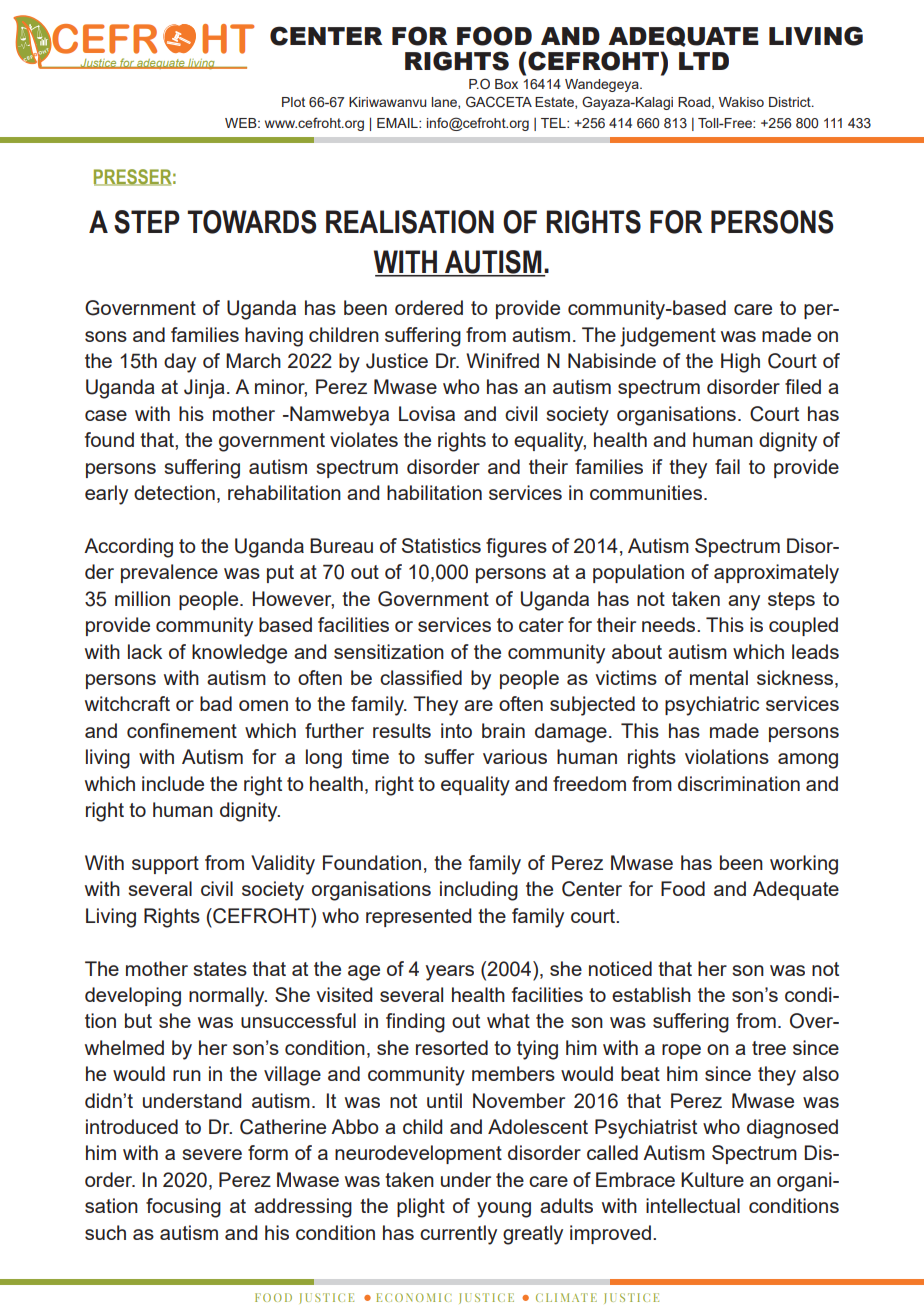 The height and width of the page is (1308, 924). Describe the element at coordinates (719, 677) in the page. I see `mental` at that location.
